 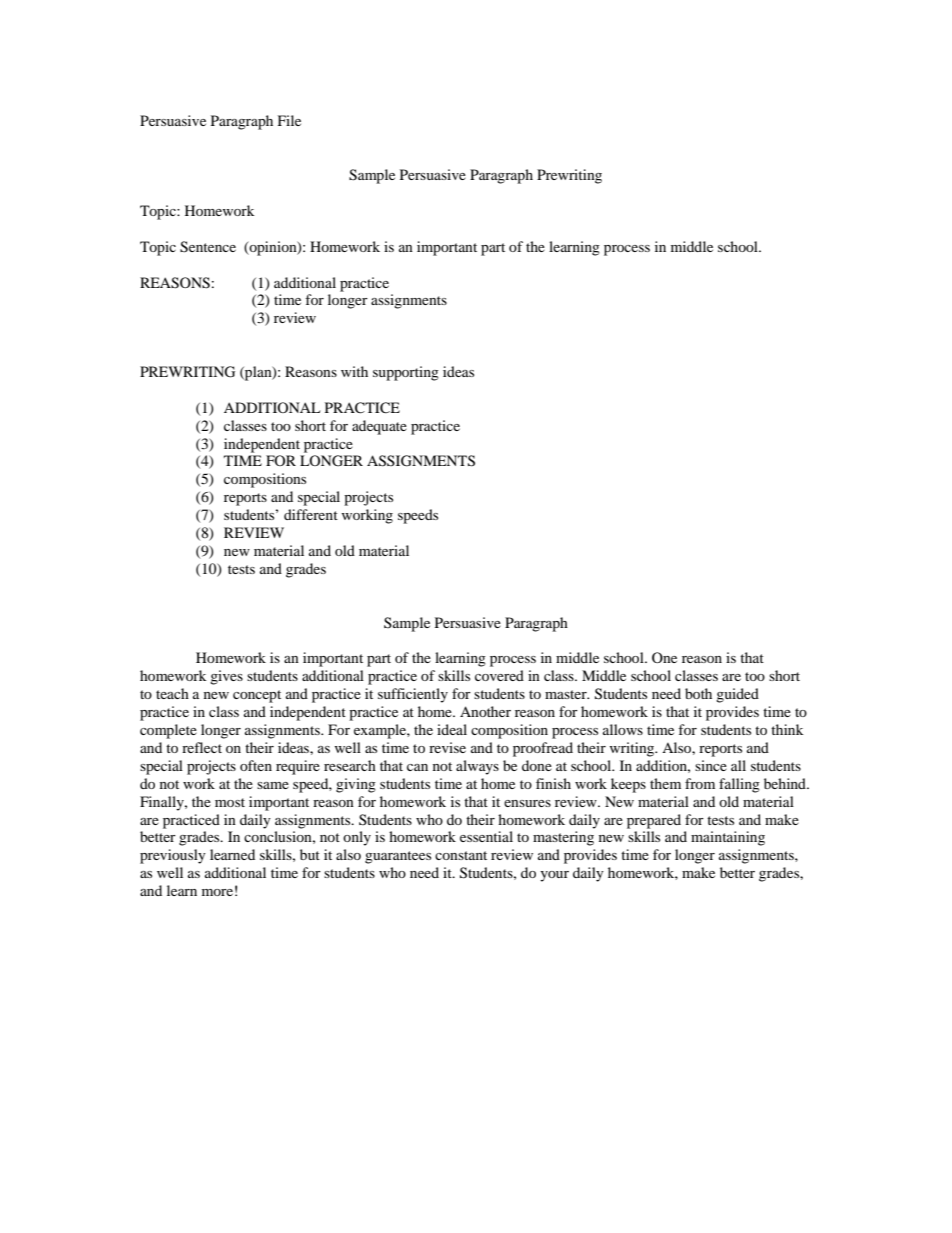 What do you see at coordinates (728, 838) in the page?
I see `maintaining` at bounding box center [728, 838].
